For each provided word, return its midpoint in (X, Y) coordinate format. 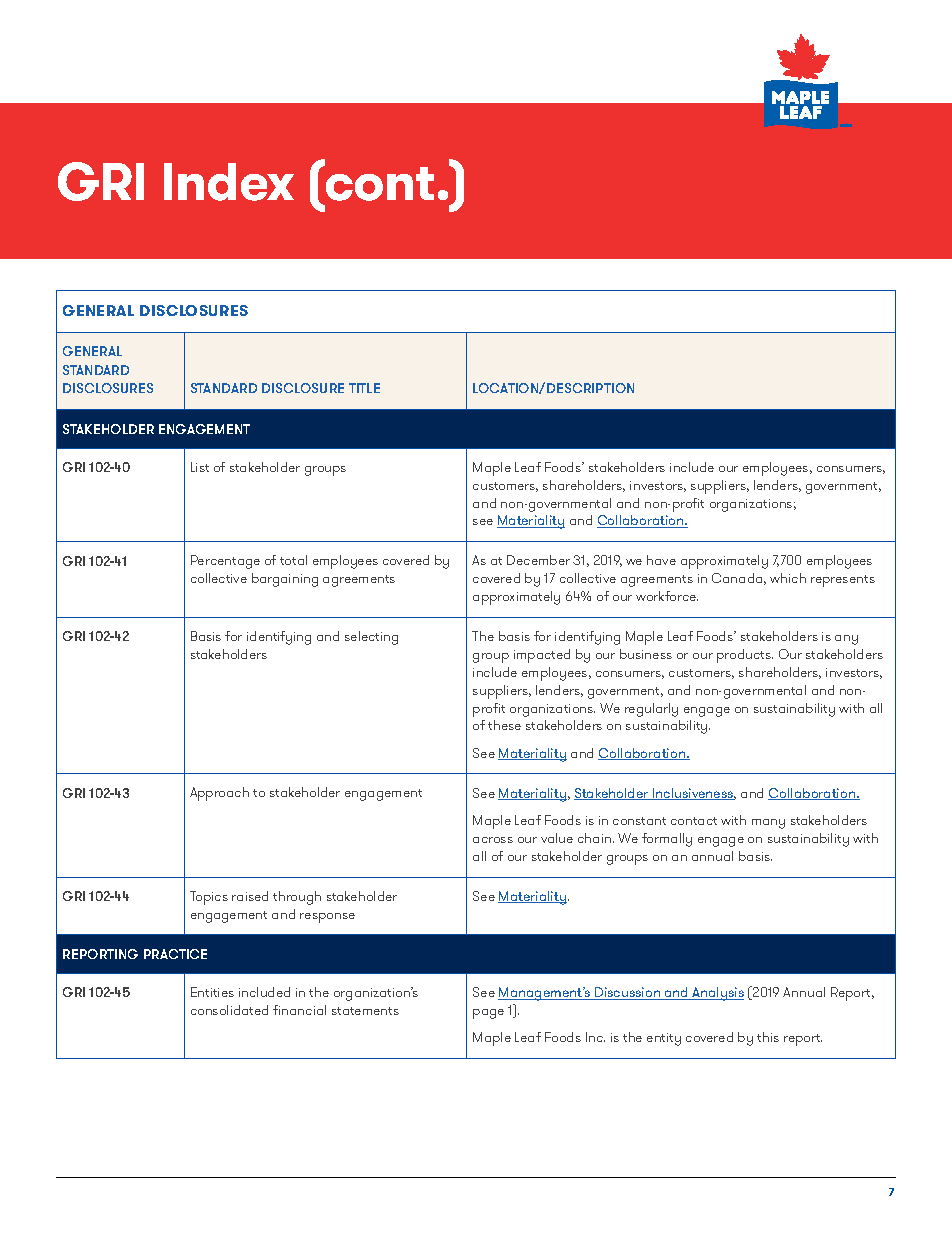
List (200, 467)
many (768, 824)
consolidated (229, 1010)
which (788, 578)
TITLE (364, 388)
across (493, 840)
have (661, 560)
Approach (219, 794)
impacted (542, 656)
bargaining (285, 580)
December (538, 560)
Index (229, 182)
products (745, 656)
